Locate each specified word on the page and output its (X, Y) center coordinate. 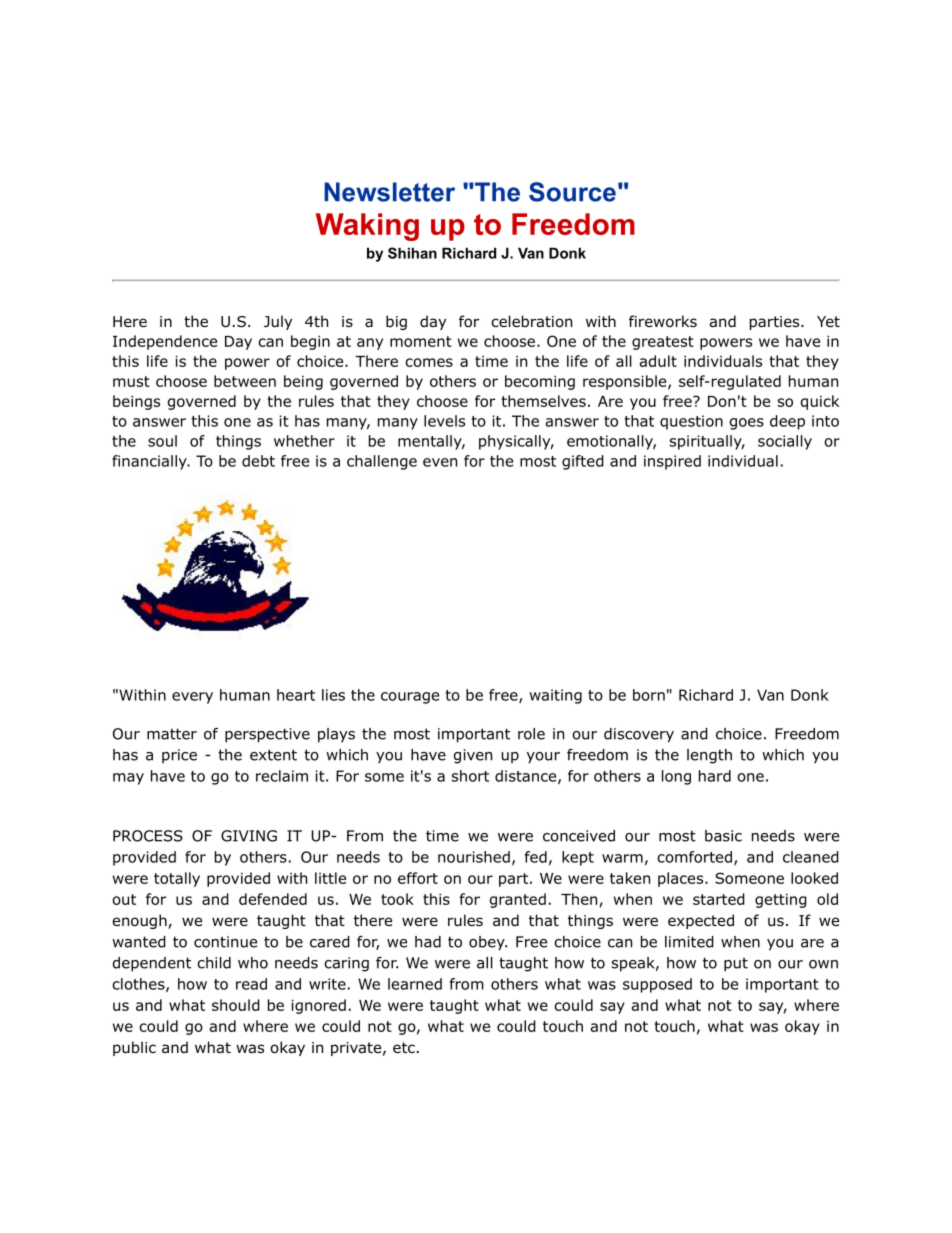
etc (404, 1047)
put (736, 965)
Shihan (412, 253)
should (236, 1005)
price (179, 756)
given (473, 756)
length (709, 756)
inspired (672, 462)
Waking (367, 227)
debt (258, 461)
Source (572, 192)
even (440, 462)
